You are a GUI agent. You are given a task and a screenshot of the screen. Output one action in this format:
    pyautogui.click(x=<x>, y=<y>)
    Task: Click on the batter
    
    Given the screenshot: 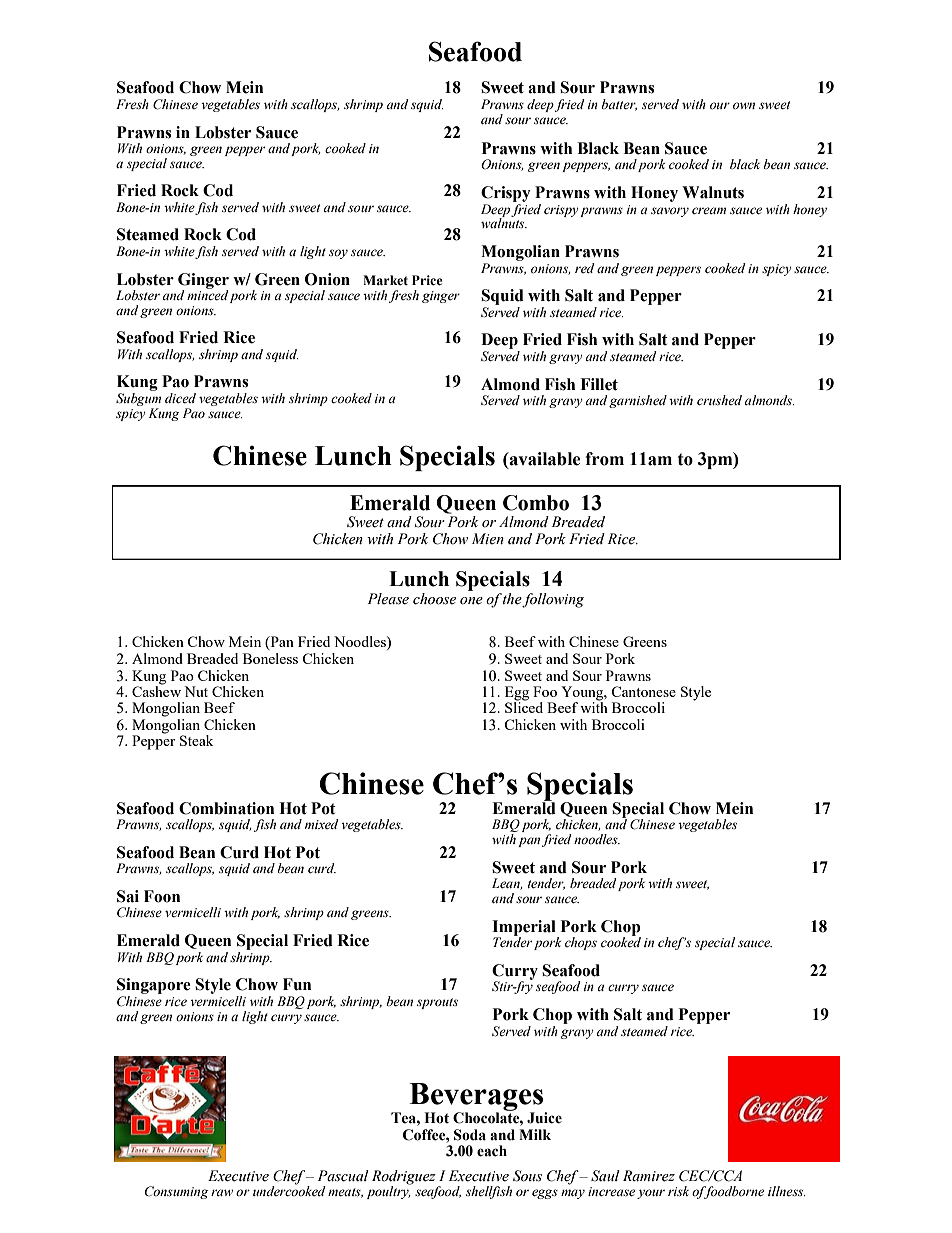 What is the action you would take?
    pyautogui.click(x=619, y=105)
